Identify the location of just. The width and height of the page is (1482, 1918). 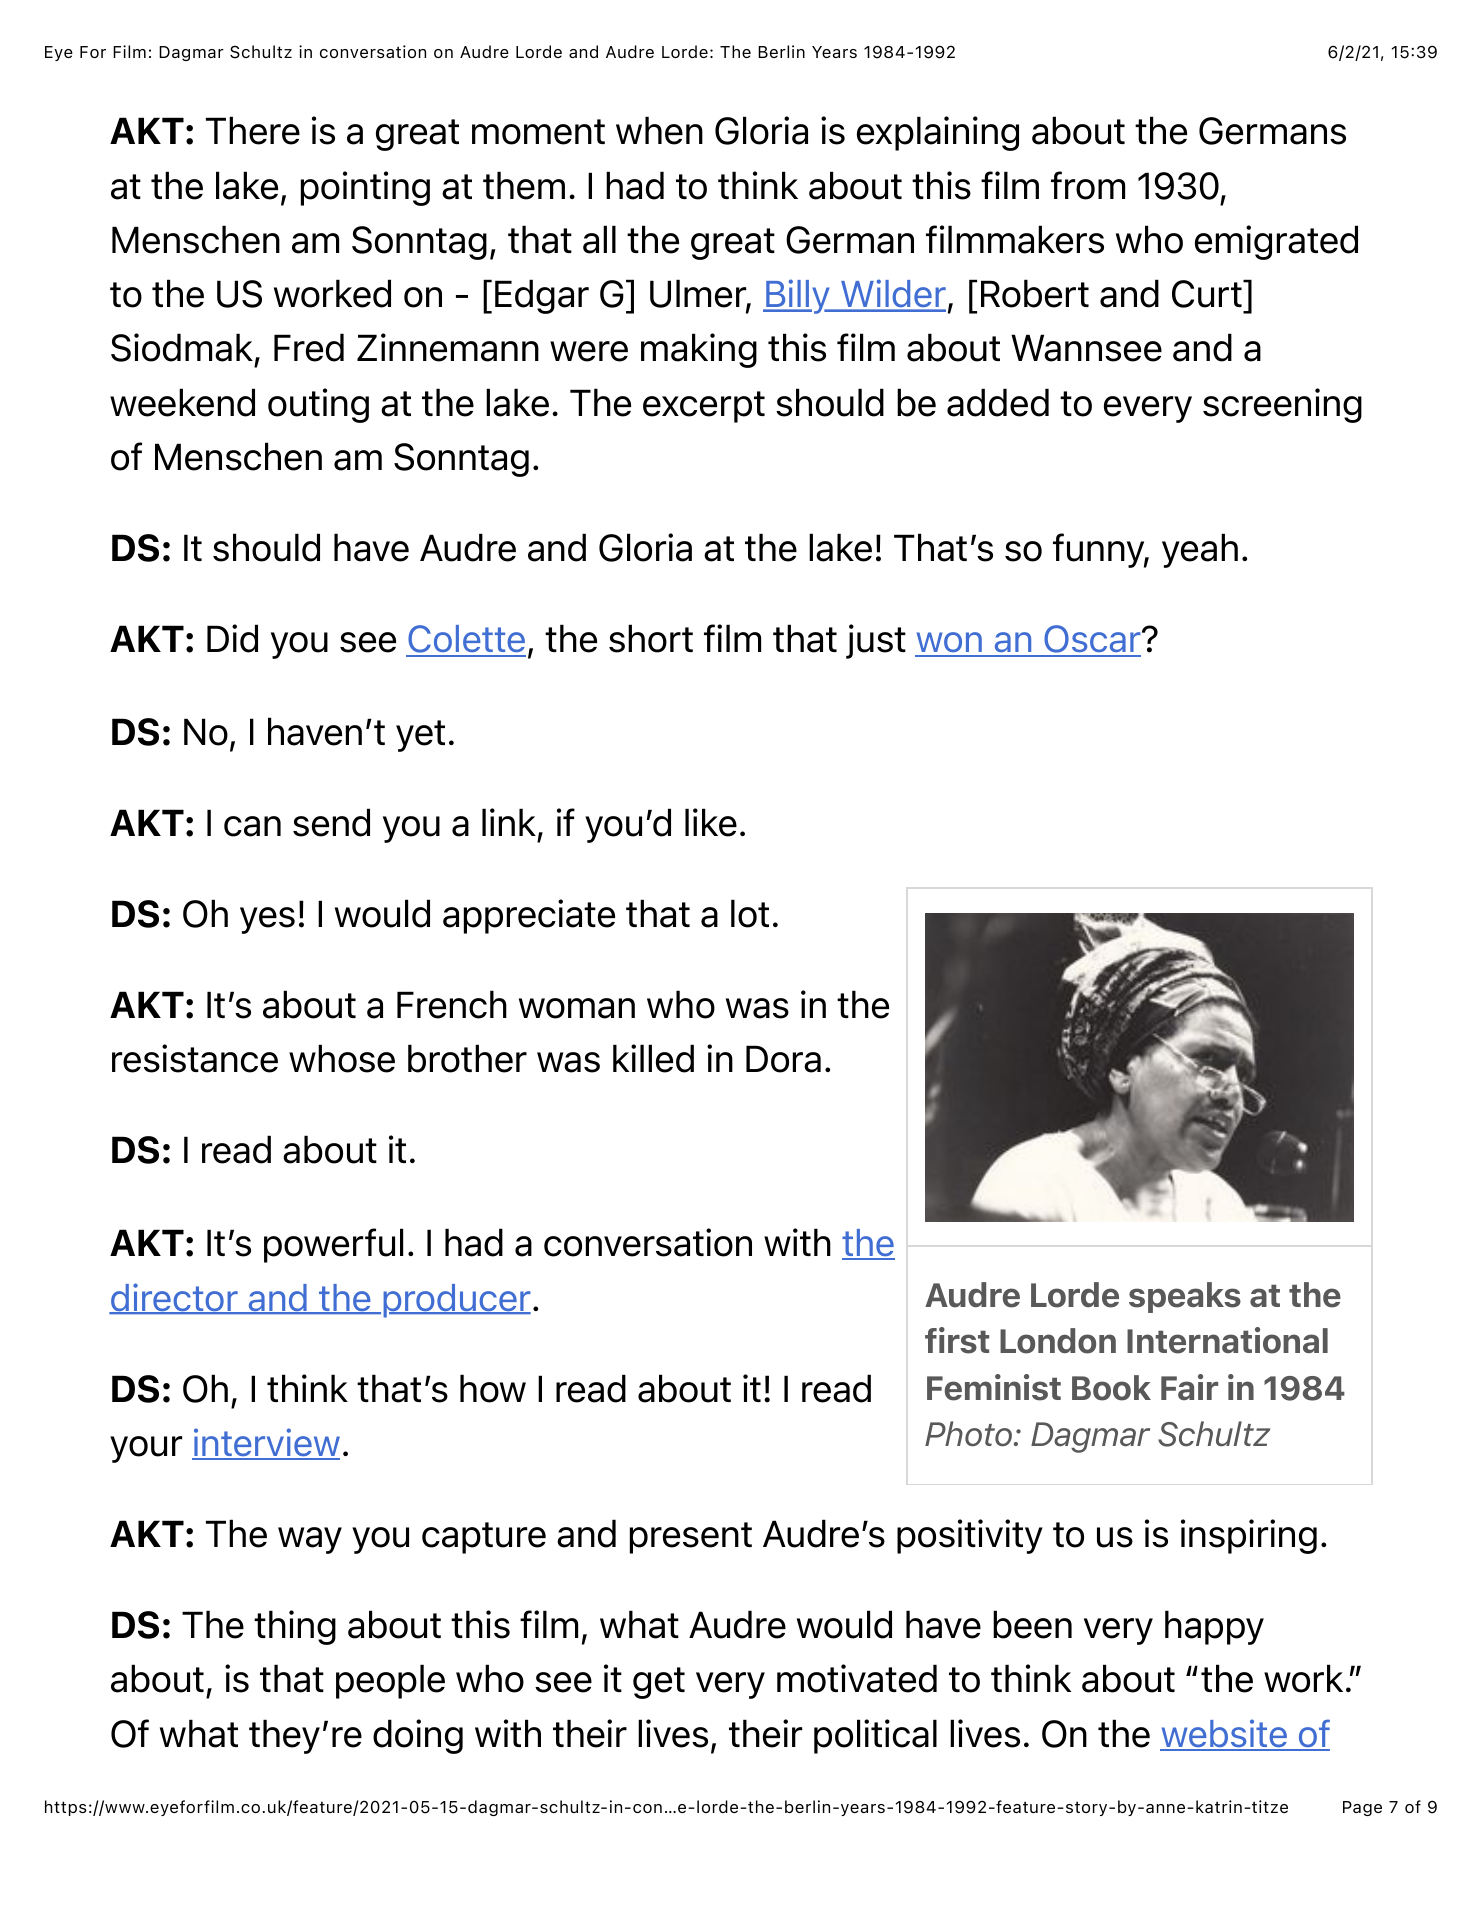
(876, 641).
